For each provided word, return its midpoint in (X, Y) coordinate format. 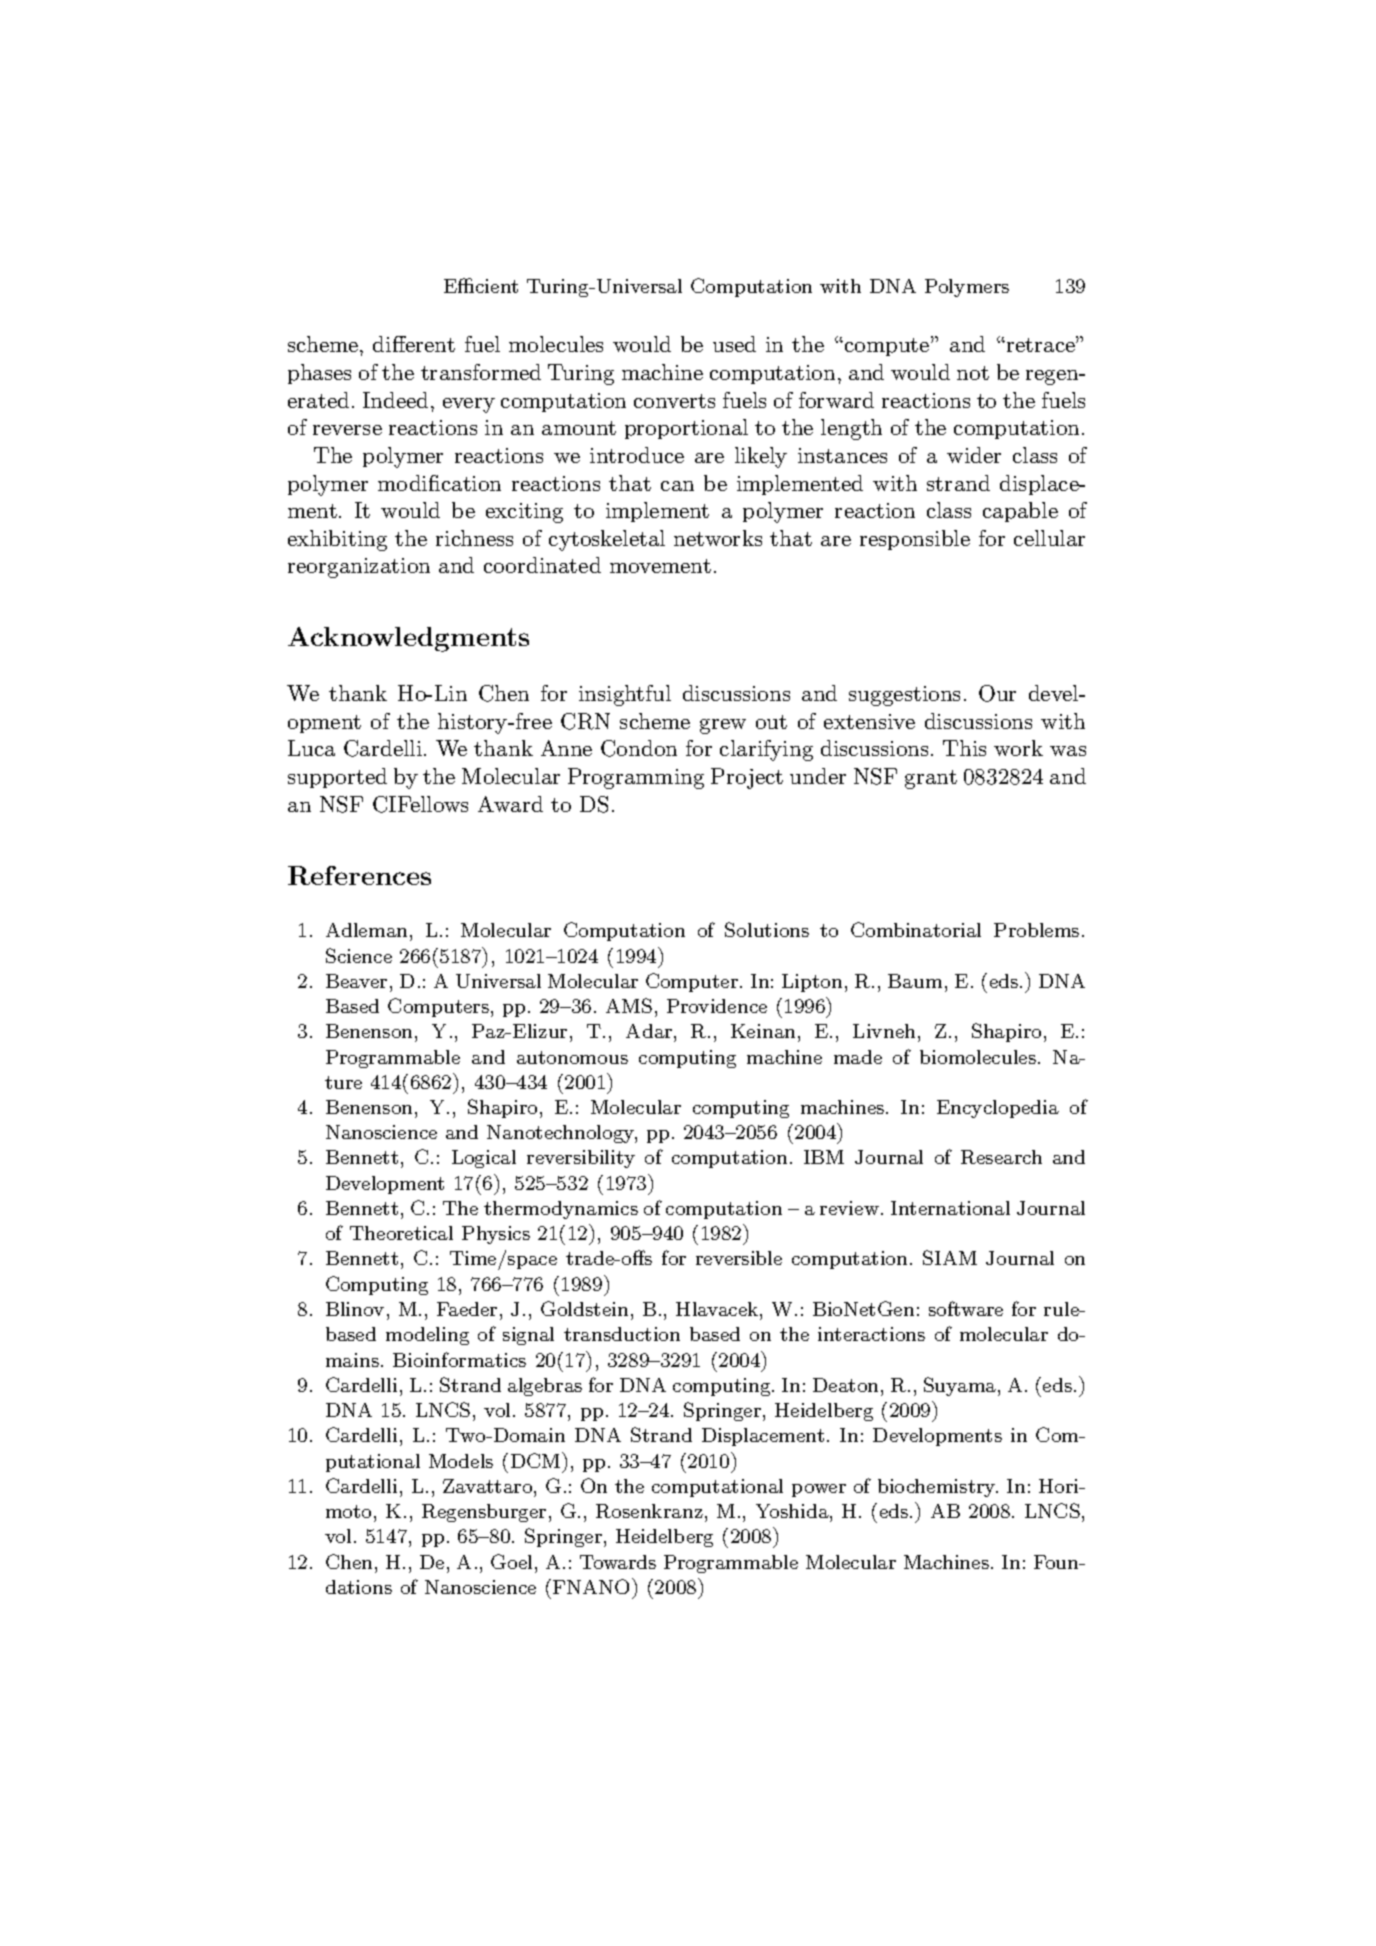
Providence (717, 1006)
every (469, 405)
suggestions (904, 696)
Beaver (356, 981)
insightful (625, 695)
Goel (513, 1561)
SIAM (950, 1257)
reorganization (359, 568)
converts (674, 401)
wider (974, 455)
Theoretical (401, 1233)
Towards (618, 1562)
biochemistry (938, 1488)
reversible (739, 1258)
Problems (1036, 930)
